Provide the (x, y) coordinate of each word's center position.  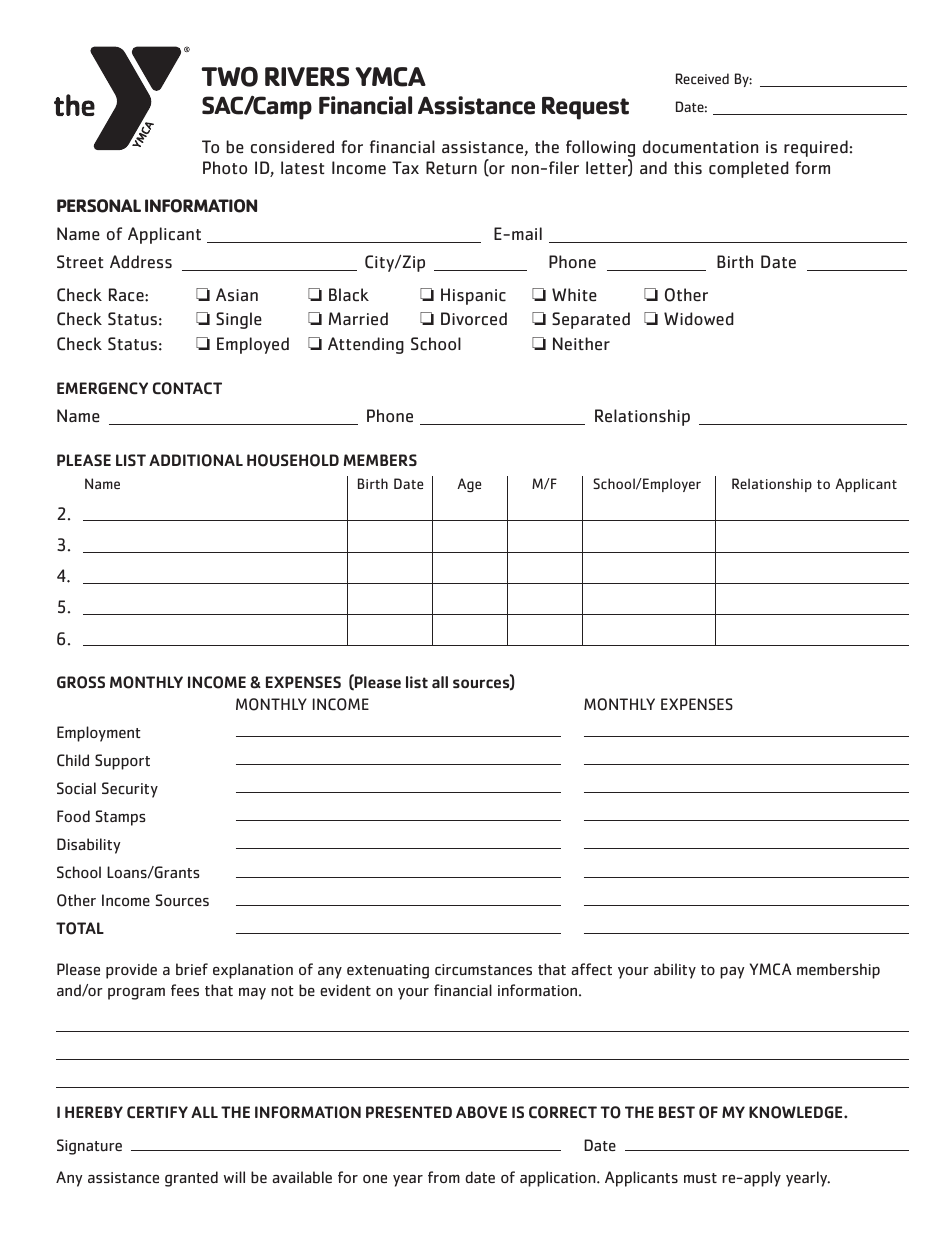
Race (127, 295)
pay (732, 973)
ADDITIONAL (196, 460)
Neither (581, 344)
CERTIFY (157, 1112)
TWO (230, 76)
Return (451, 168)
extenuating (388, 971)
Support (122, 762)
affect (591, 969)
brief (192, 969)
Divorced (474, 319)
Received (702, 78)
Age (469, 485)
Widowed (699, 319)
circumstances (483, 970)
